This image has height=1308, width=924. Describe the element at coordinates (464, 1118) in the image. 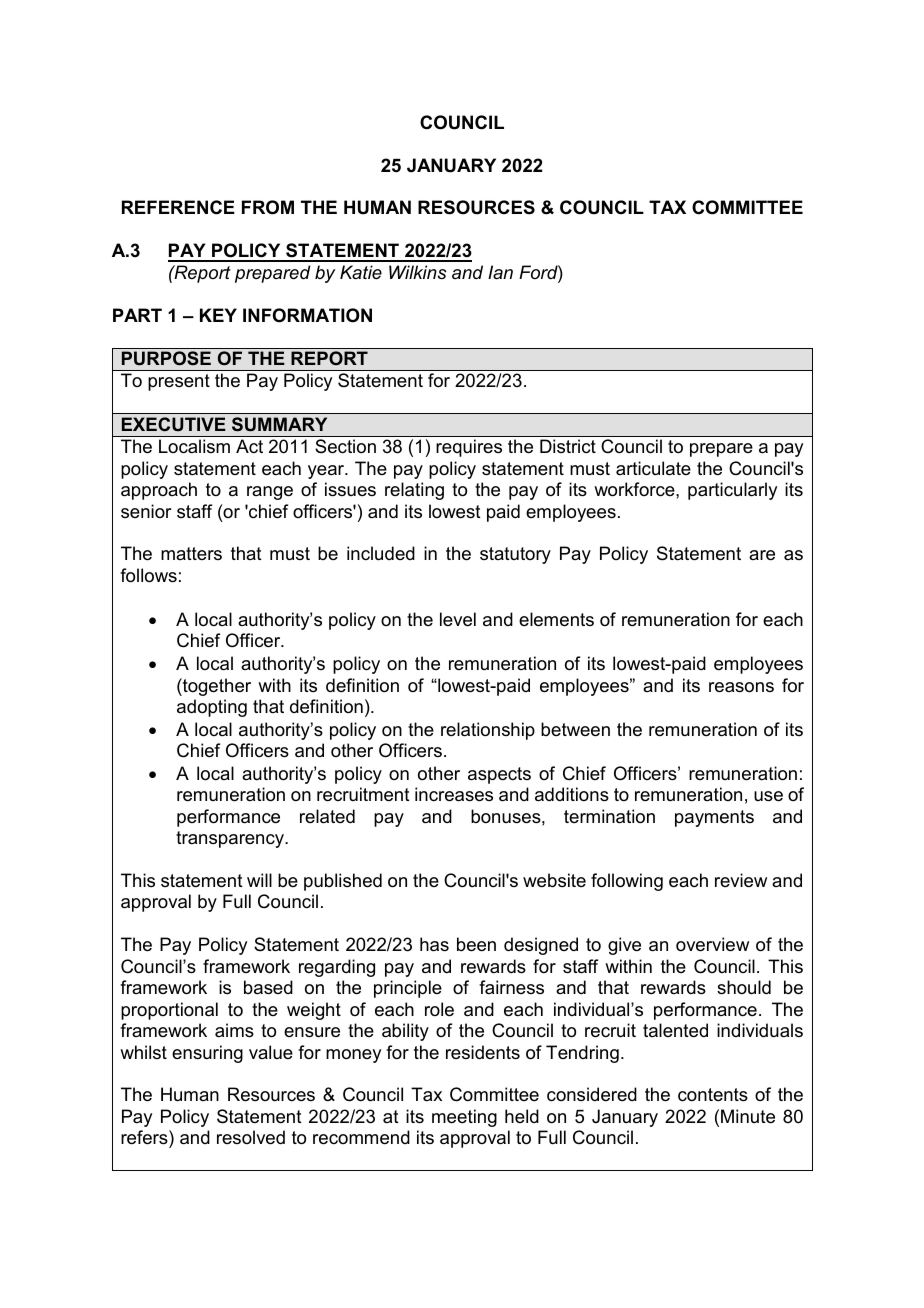

I see `meeting` at that location.
